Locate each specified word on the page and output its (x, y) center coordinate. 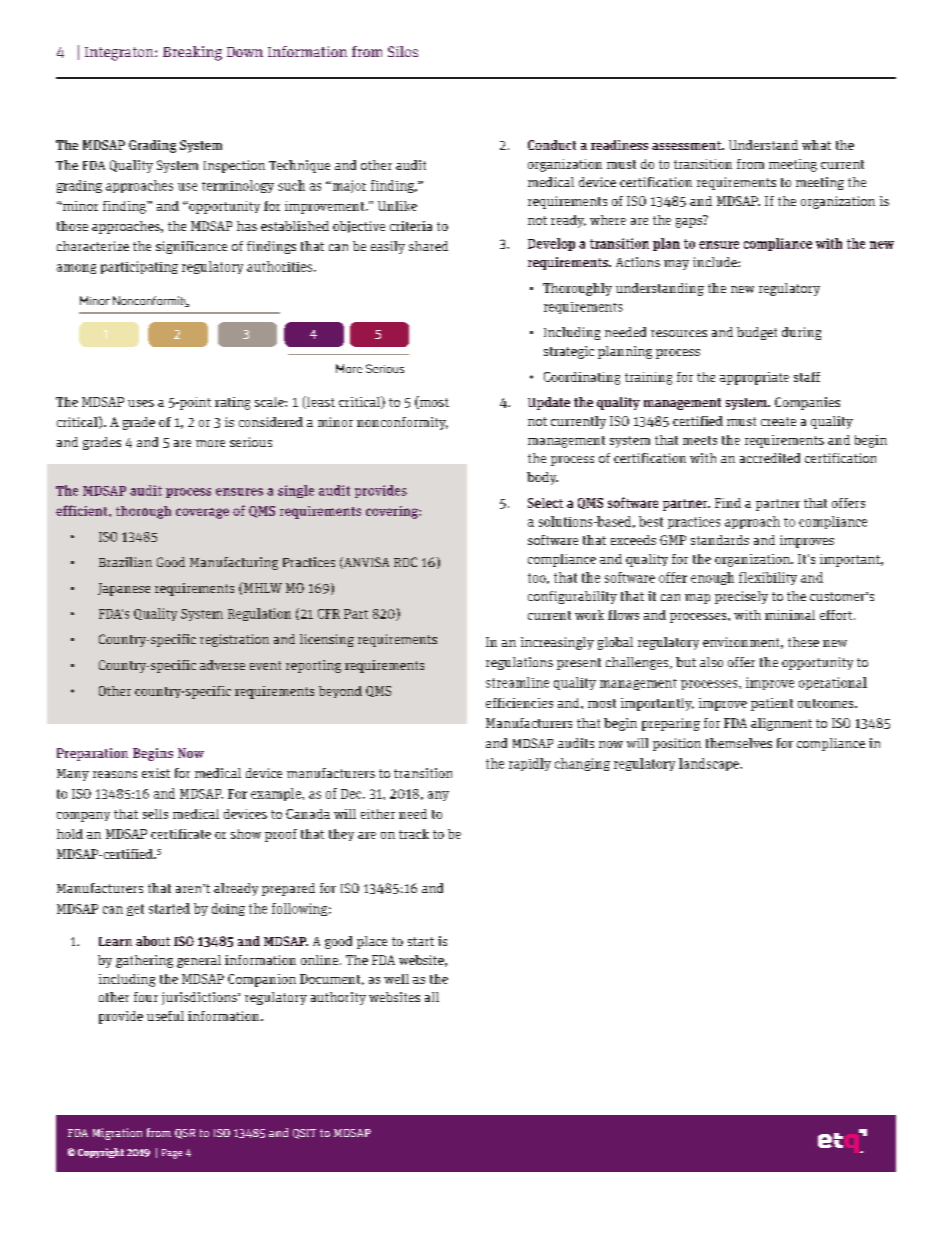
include (716, 262)
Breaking (192, 53)
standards (720, 540)
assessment (687, 145)
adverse (222, 665)
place (372, 942)
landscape (710, 764)
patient (772, 704)
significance (191, 247)
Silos (403, 51)
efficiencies (519, 703)
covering (393, 512)
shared (428, 246)
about (153, 941)
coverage (202, 513)
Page (172, 1154)
